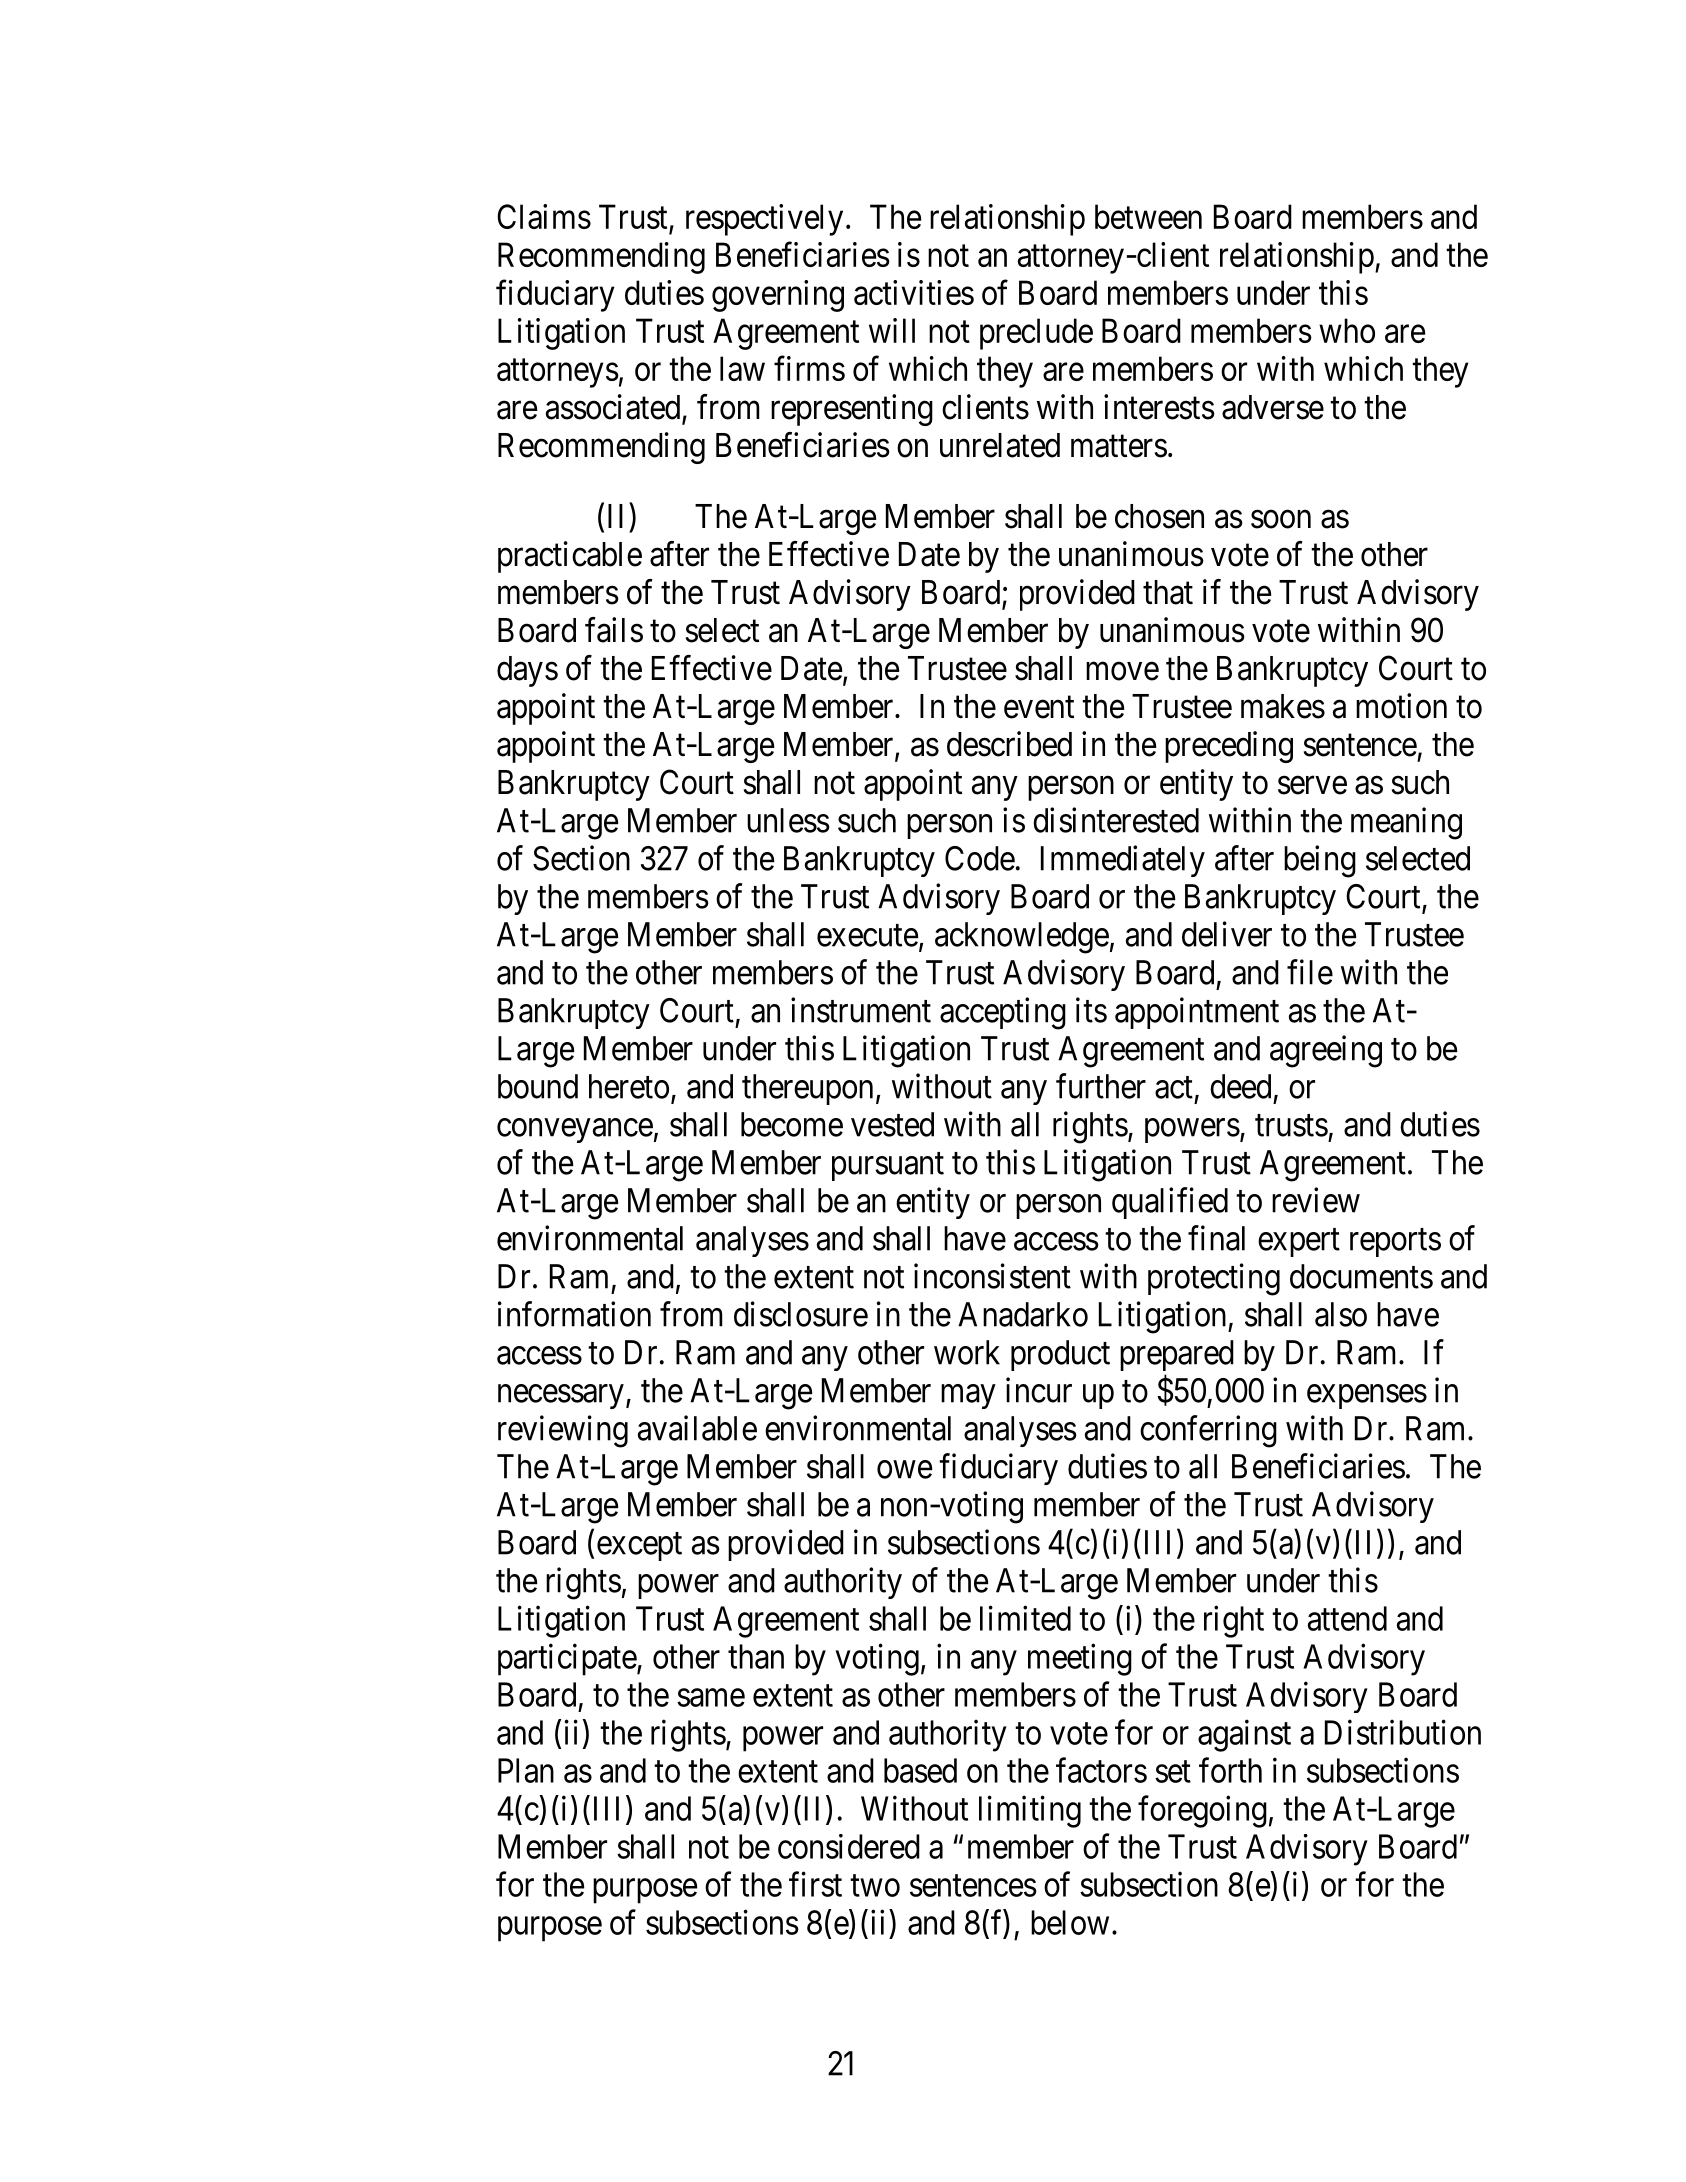  I want to click on hereto, so click(629, 1086).
